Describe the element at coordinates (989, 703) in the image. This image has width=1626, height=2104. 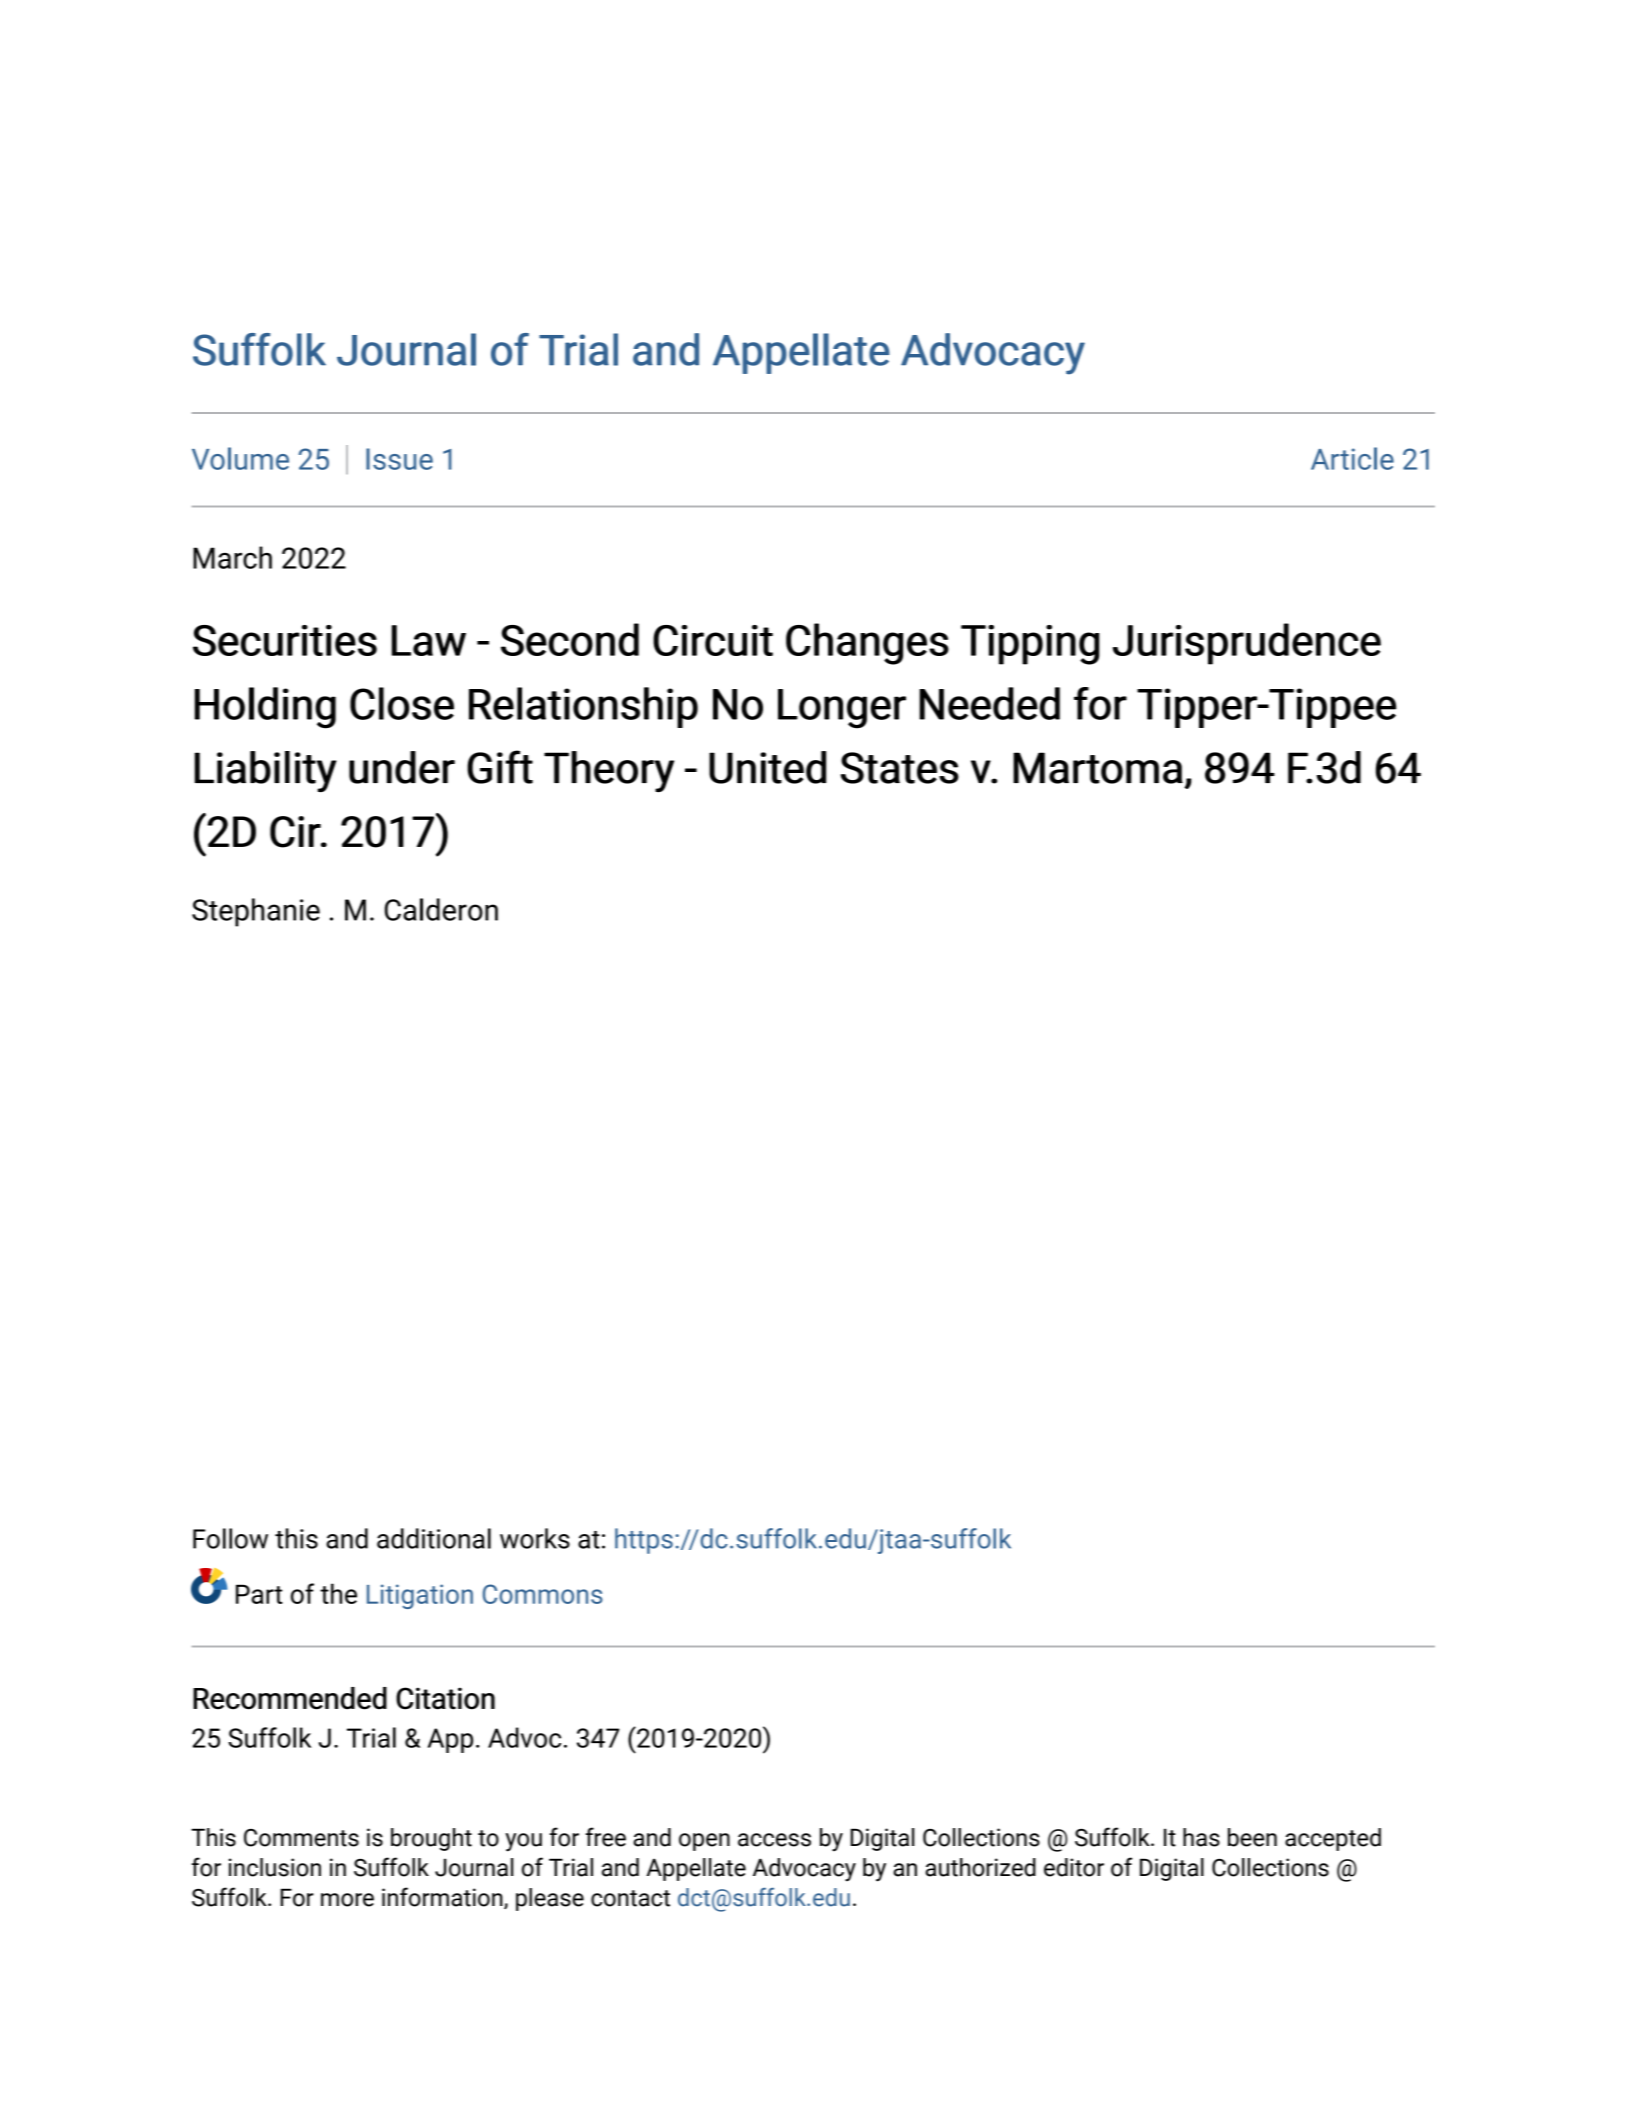
I see `Needed` at that location.
